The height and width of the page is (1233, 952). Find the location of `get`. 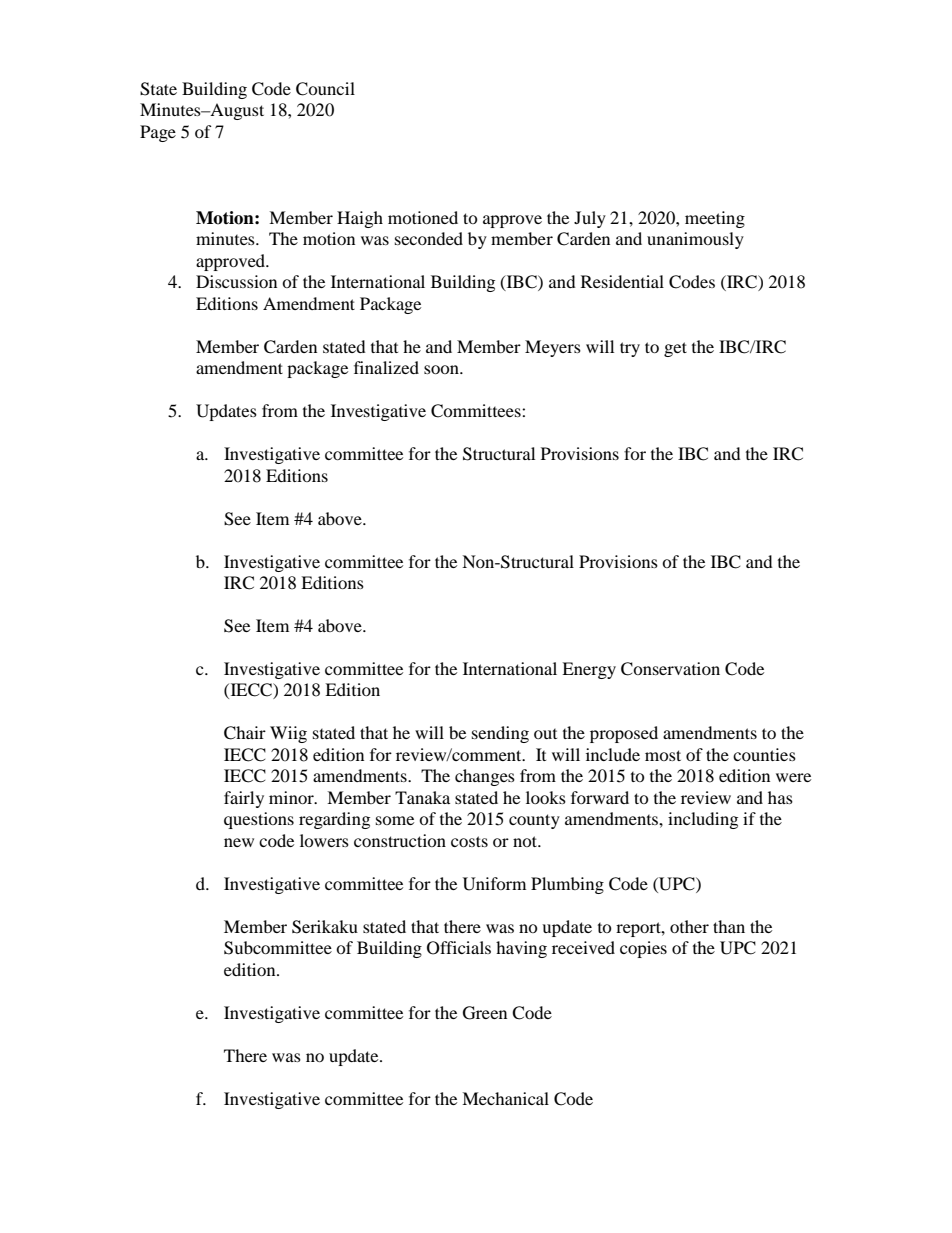

get is located at coordinates (675, 349).
